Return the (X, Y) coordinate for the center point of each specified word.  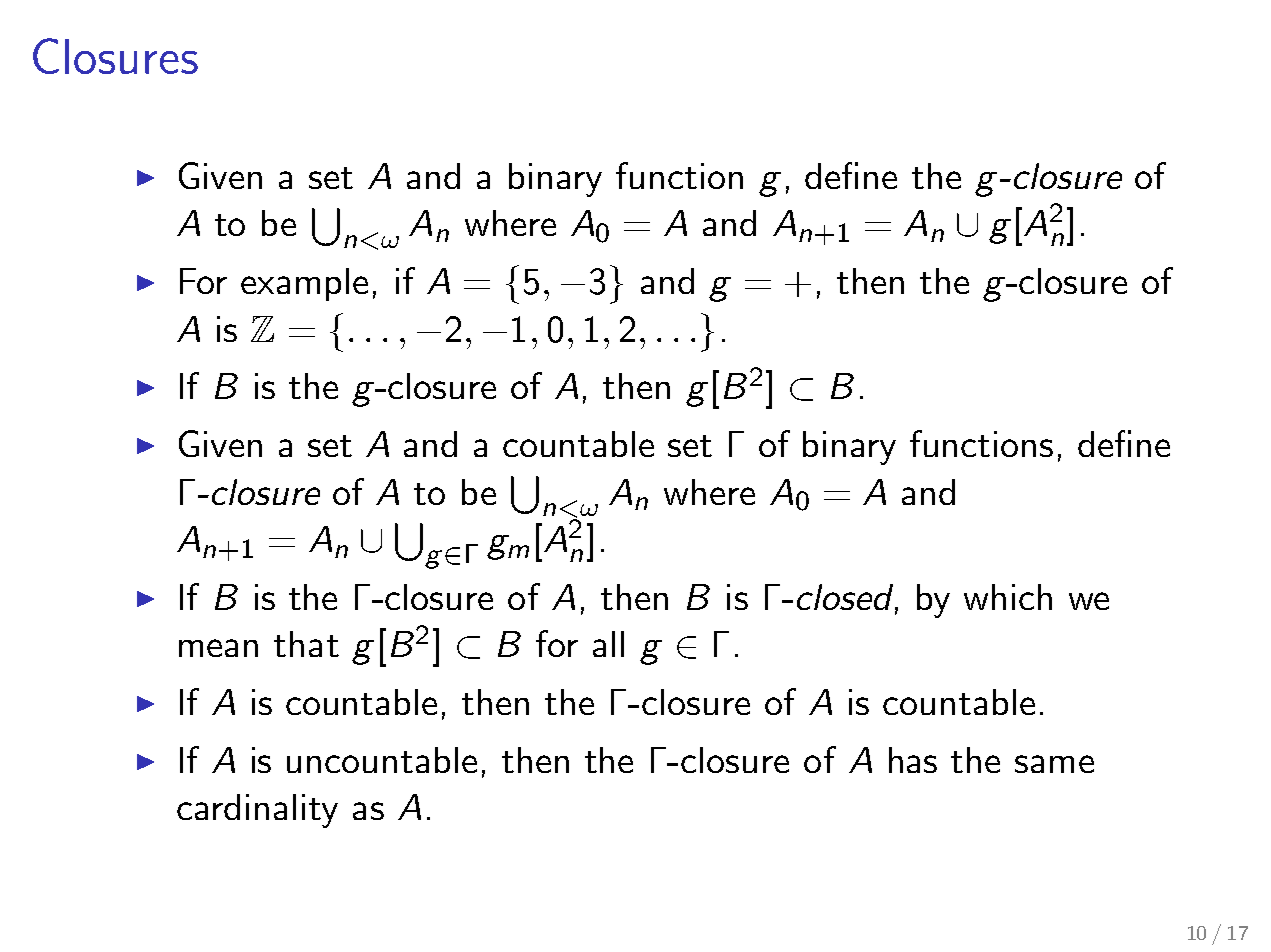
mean (218, 648)
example (304, 284)
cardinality (257, 811)
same (1054, 764)
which (1008, 597)
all (608, 644)
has (913, 760)
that (306, 644)
